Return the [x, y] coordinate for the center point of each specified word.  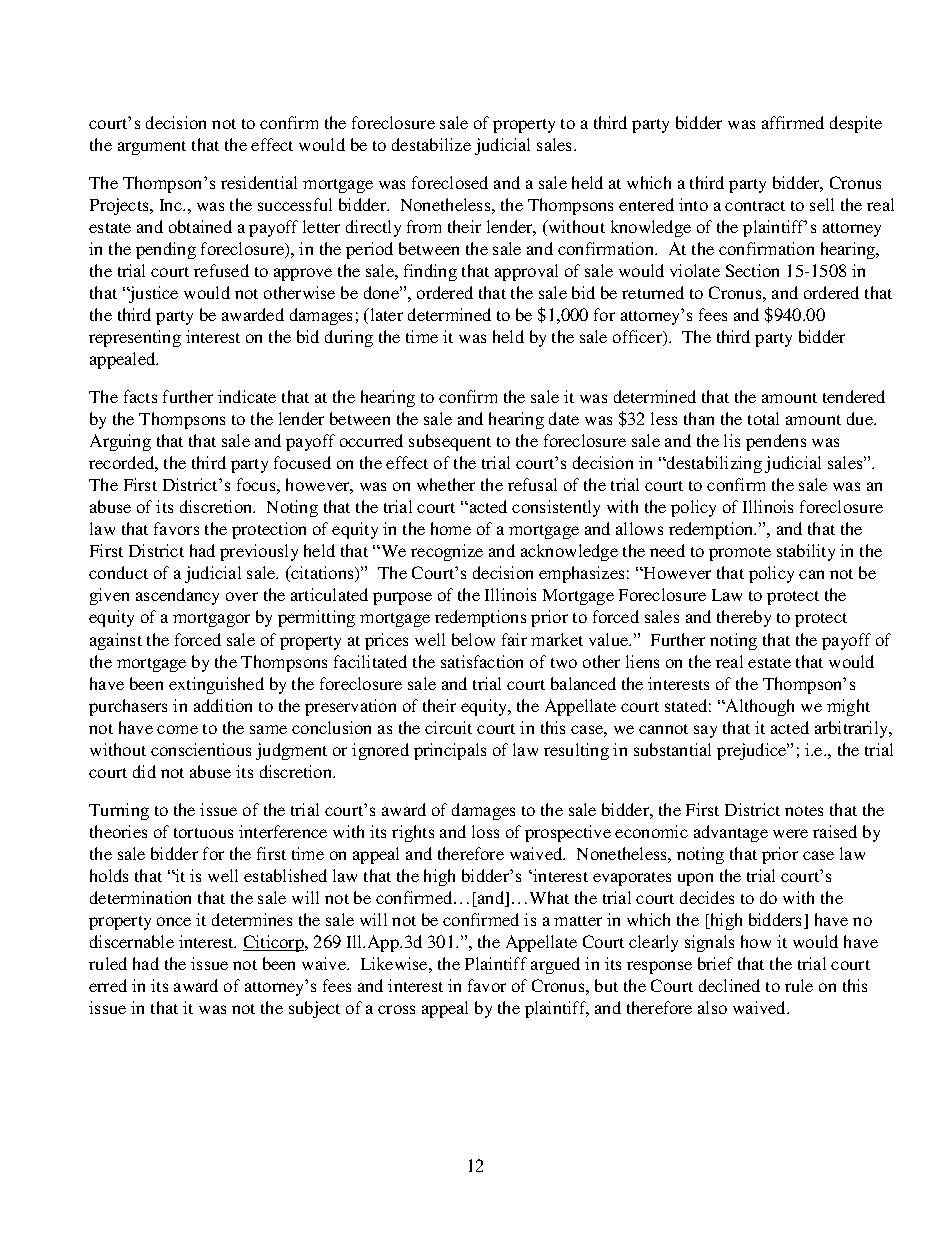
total [763, 418]
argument [152, 148]
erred [108, 985]
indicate [247, 396]
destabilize [431, 144]
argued [555, 965]
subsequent [450, 442]
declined [729, 985]
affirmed [793, 122]
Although [759, 707]
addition [223, 705]
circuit [448, 727]
